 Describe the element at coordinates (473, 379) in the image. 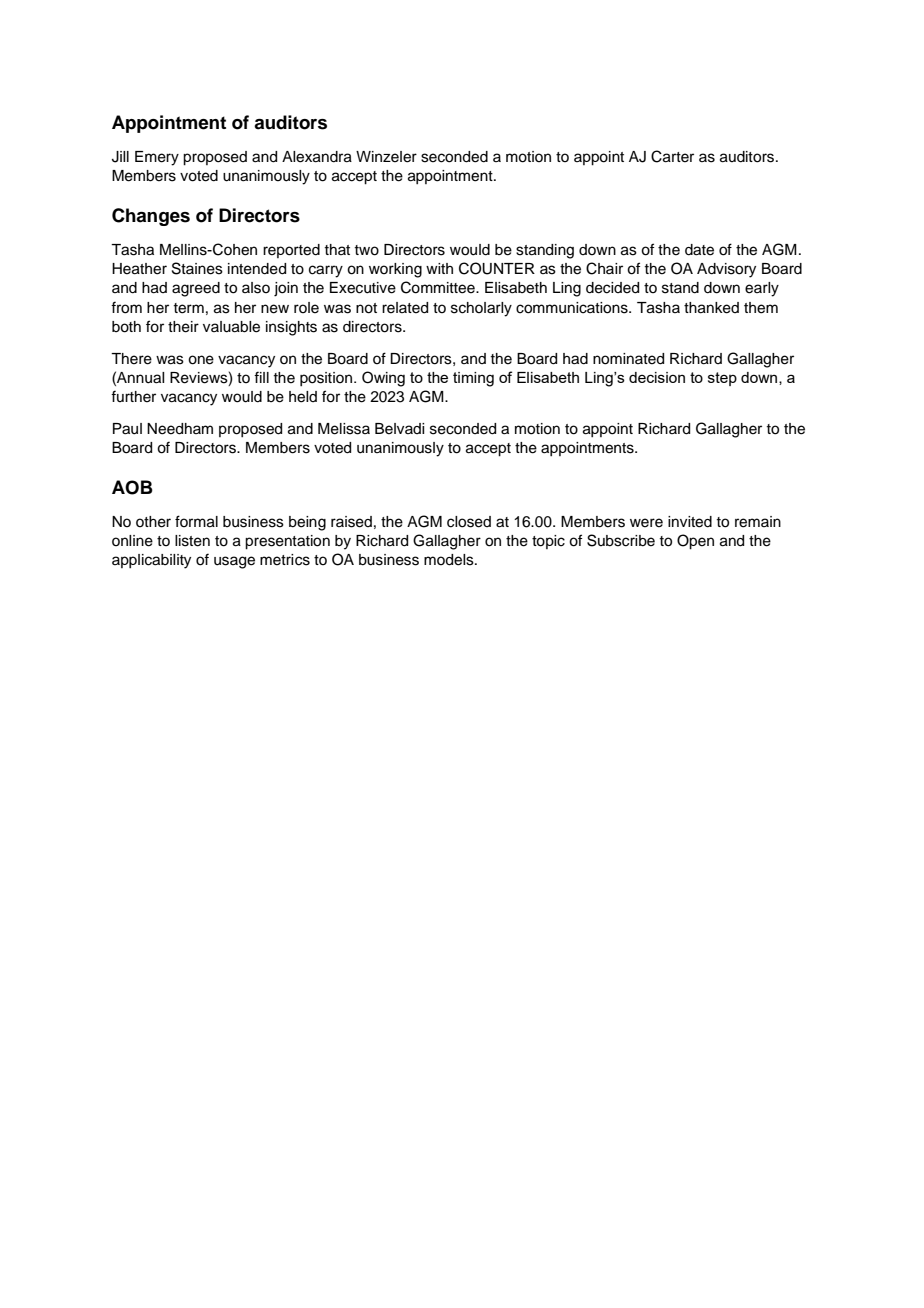

I see `timing` at that location.
